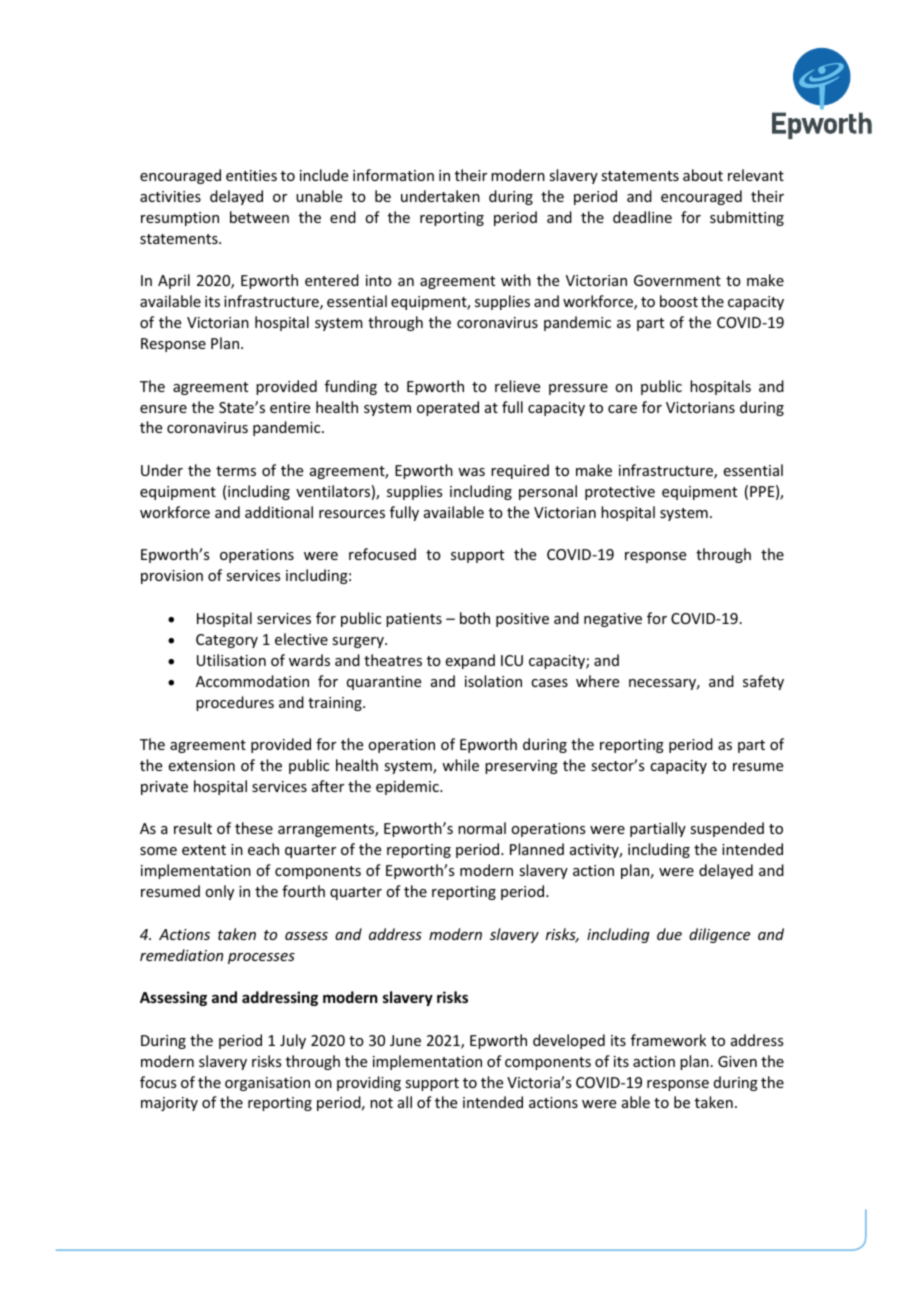 The image size is (924, 1309). What do you see at coordinates (267, 1084) in the page?
I see `organisation` at bounding box center [267, 1084].
